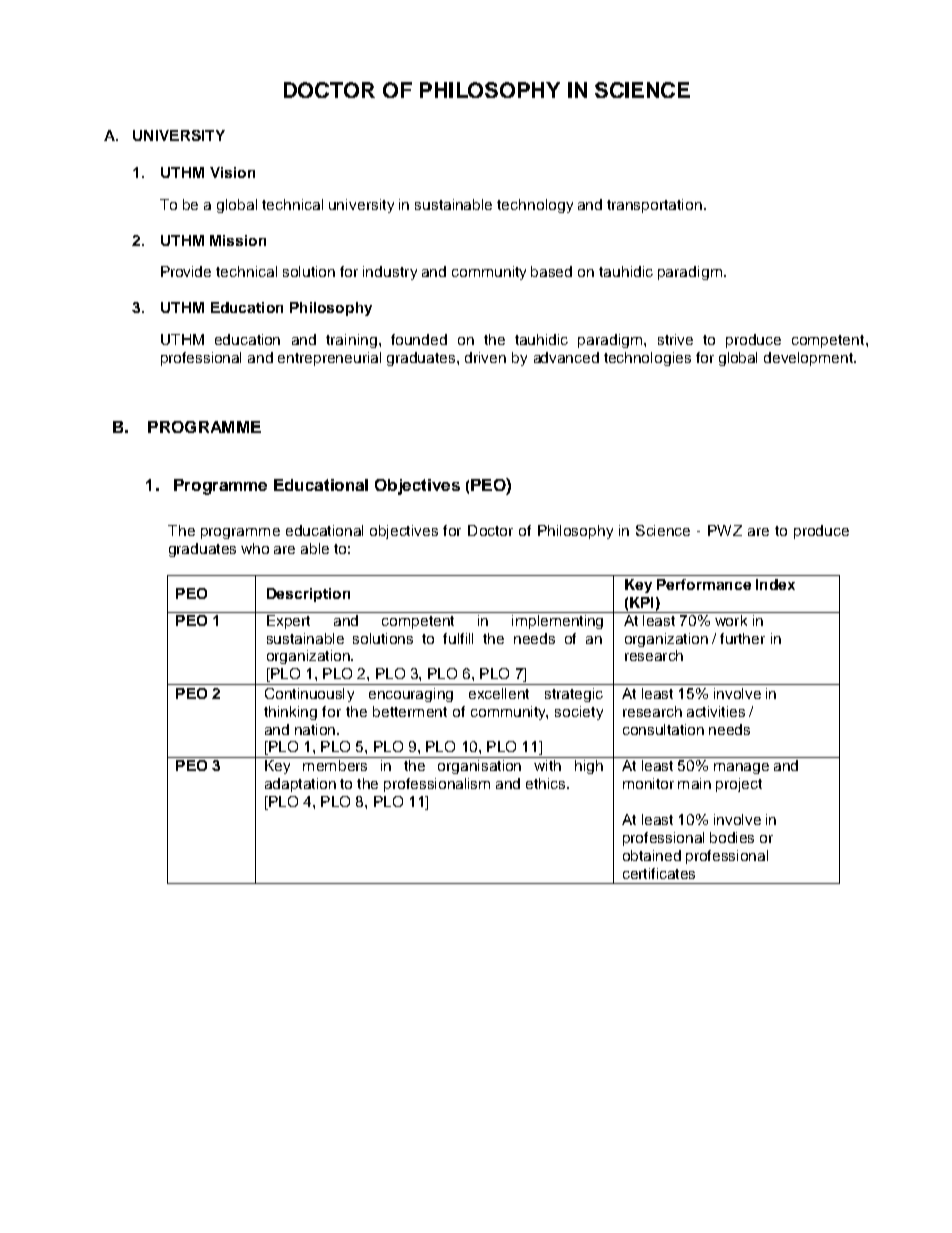  What do you see at coordinates (742, 638) in the image?
I see `further` at bounding box center [742, 638].
